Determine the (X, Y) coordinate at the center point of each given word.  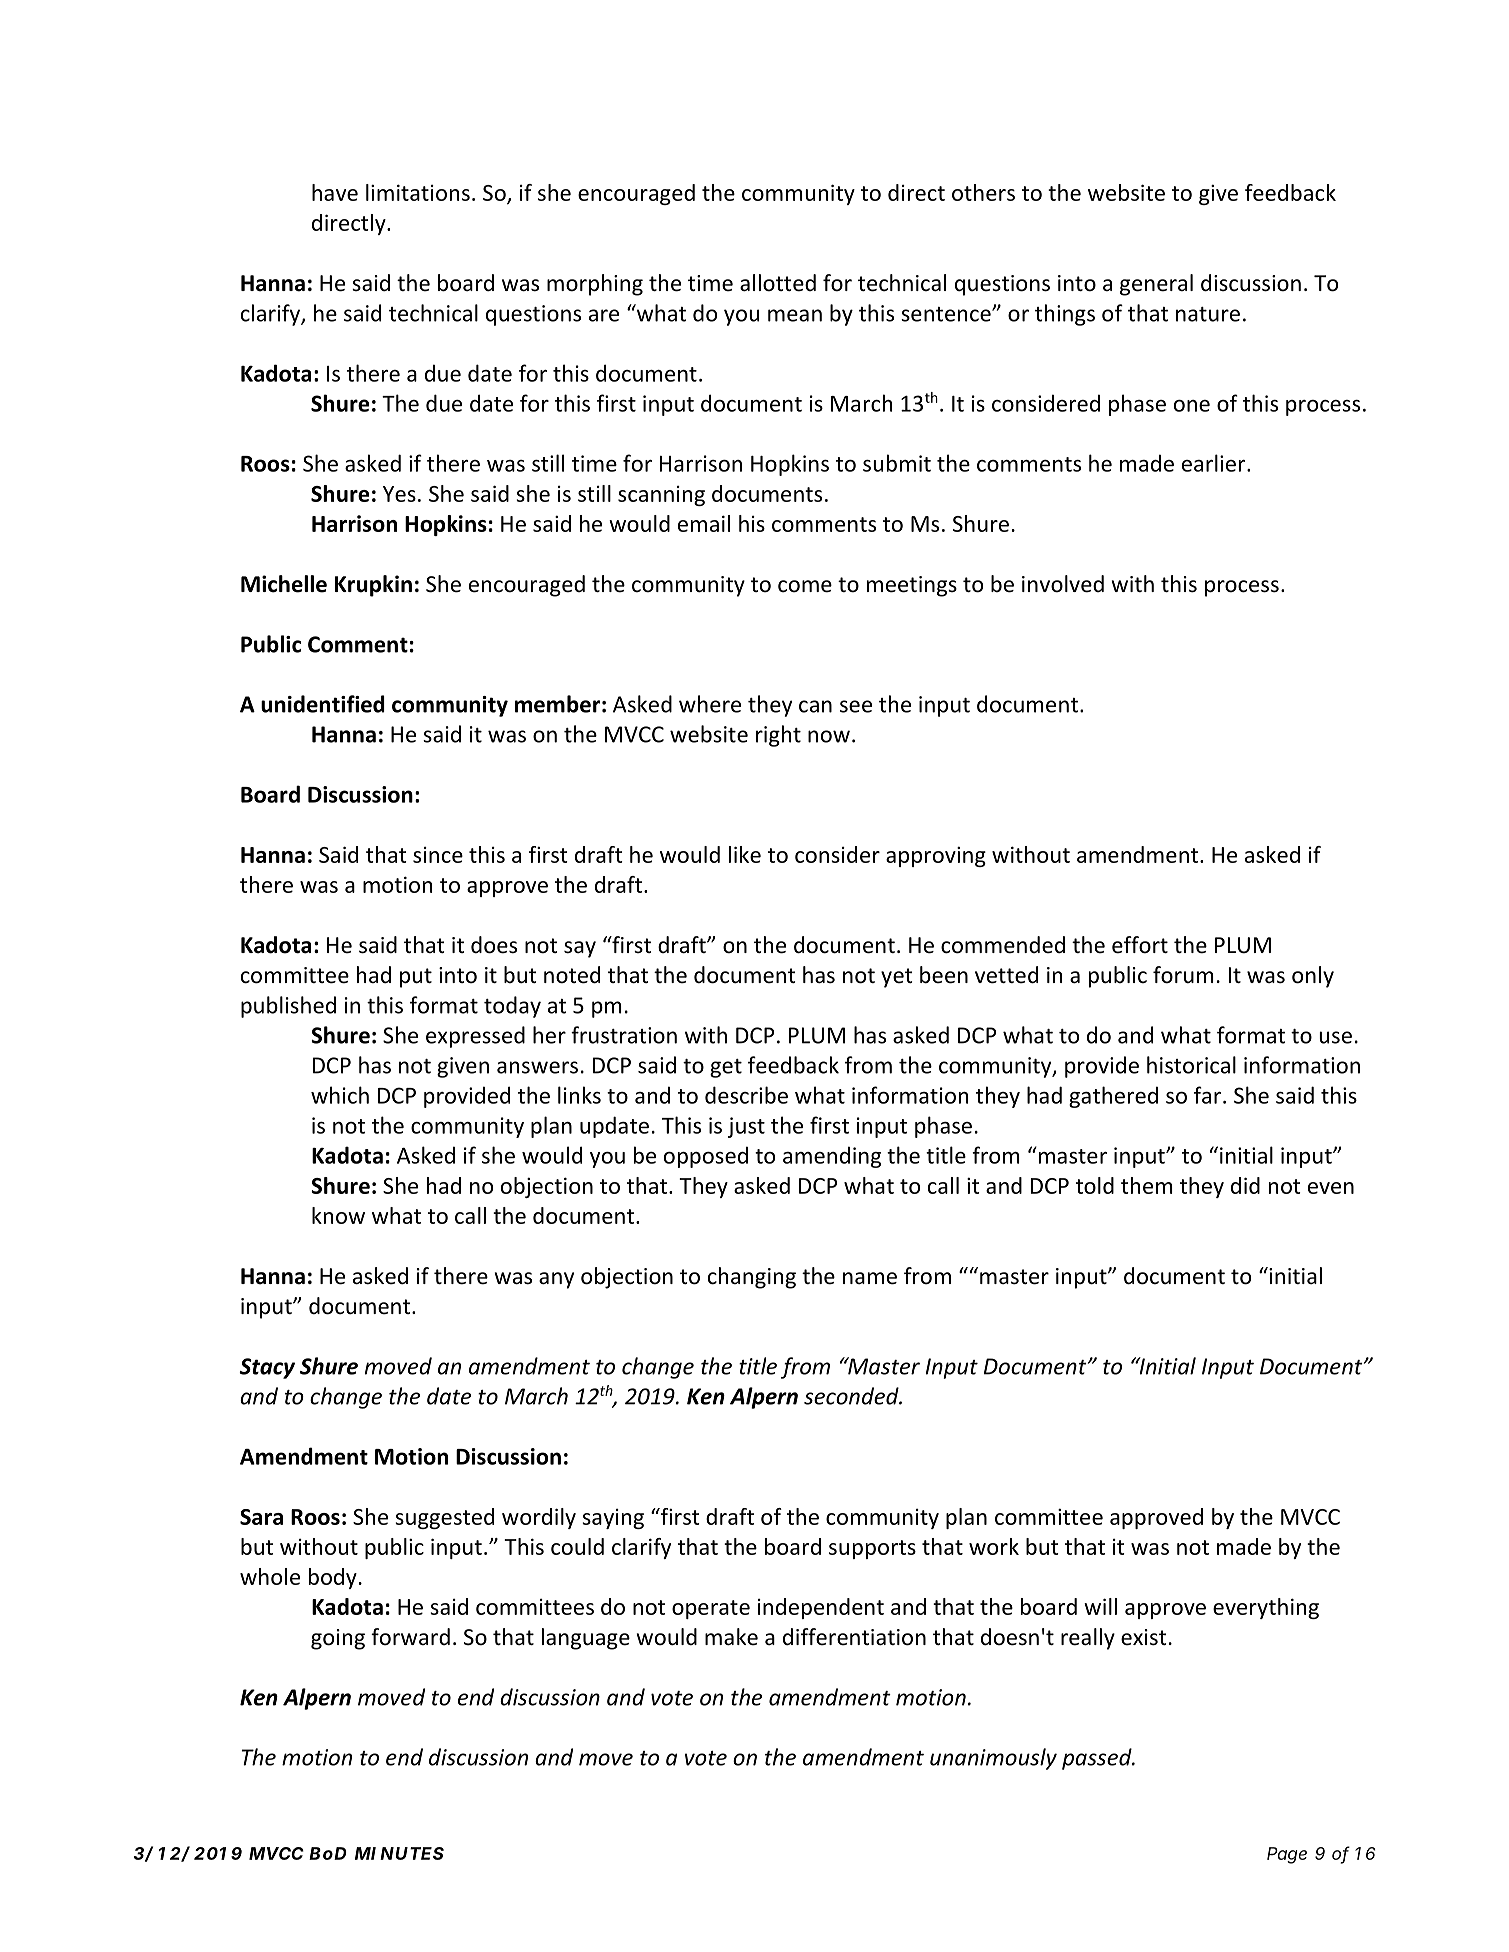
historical (1191, 1065)
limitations (418, 192)
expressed (475, 1037)
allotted (778, 283)
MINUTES (399, 1853)
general (1156, 285)
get (726, 1068)
